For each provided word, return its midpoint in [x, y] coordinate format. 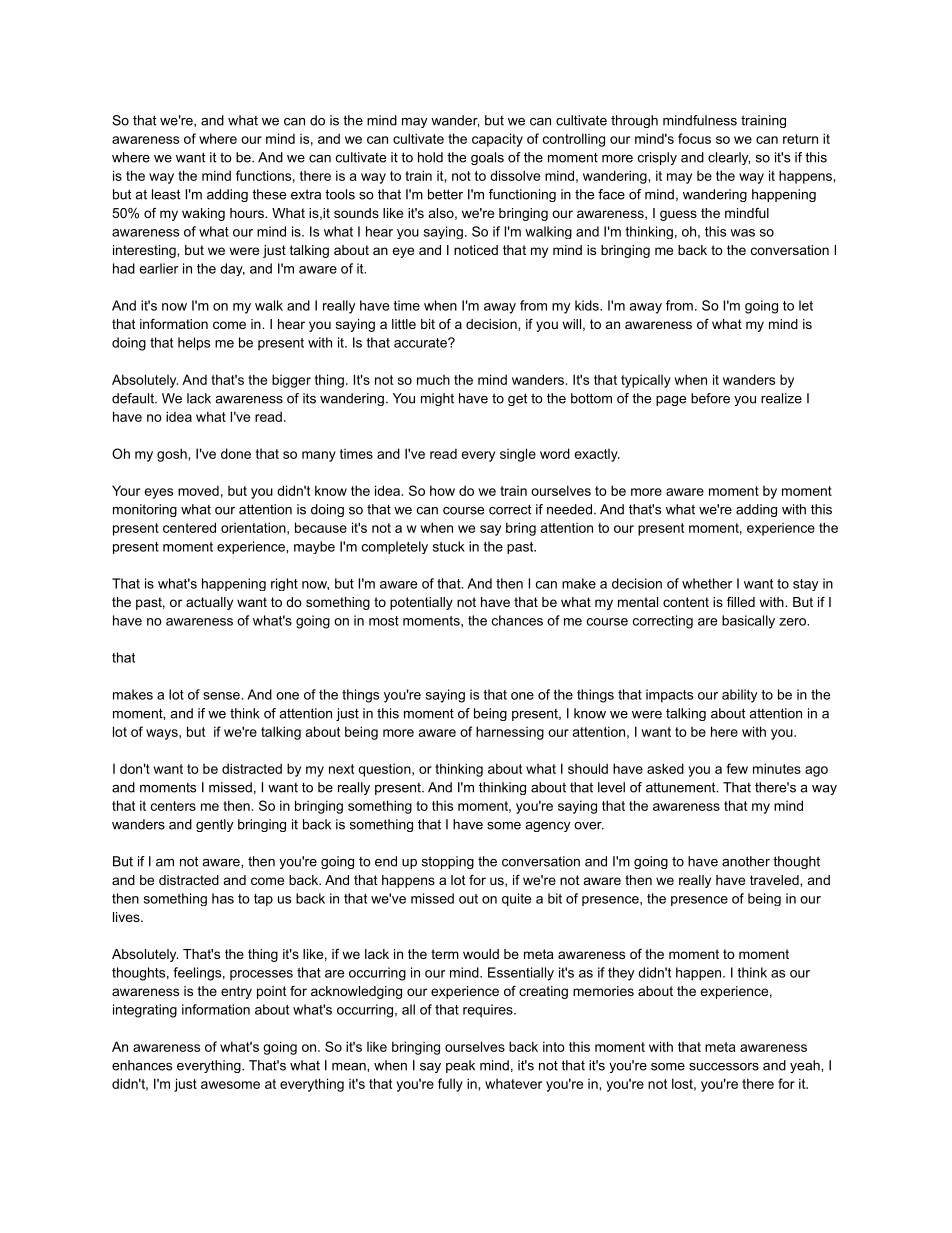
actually [209, 603]
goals [487, 158]
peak [460, 1066]
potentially [421, 603]
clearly [729, 158]
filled [741, 602]
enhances [142, 1065]
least [166, 194]
